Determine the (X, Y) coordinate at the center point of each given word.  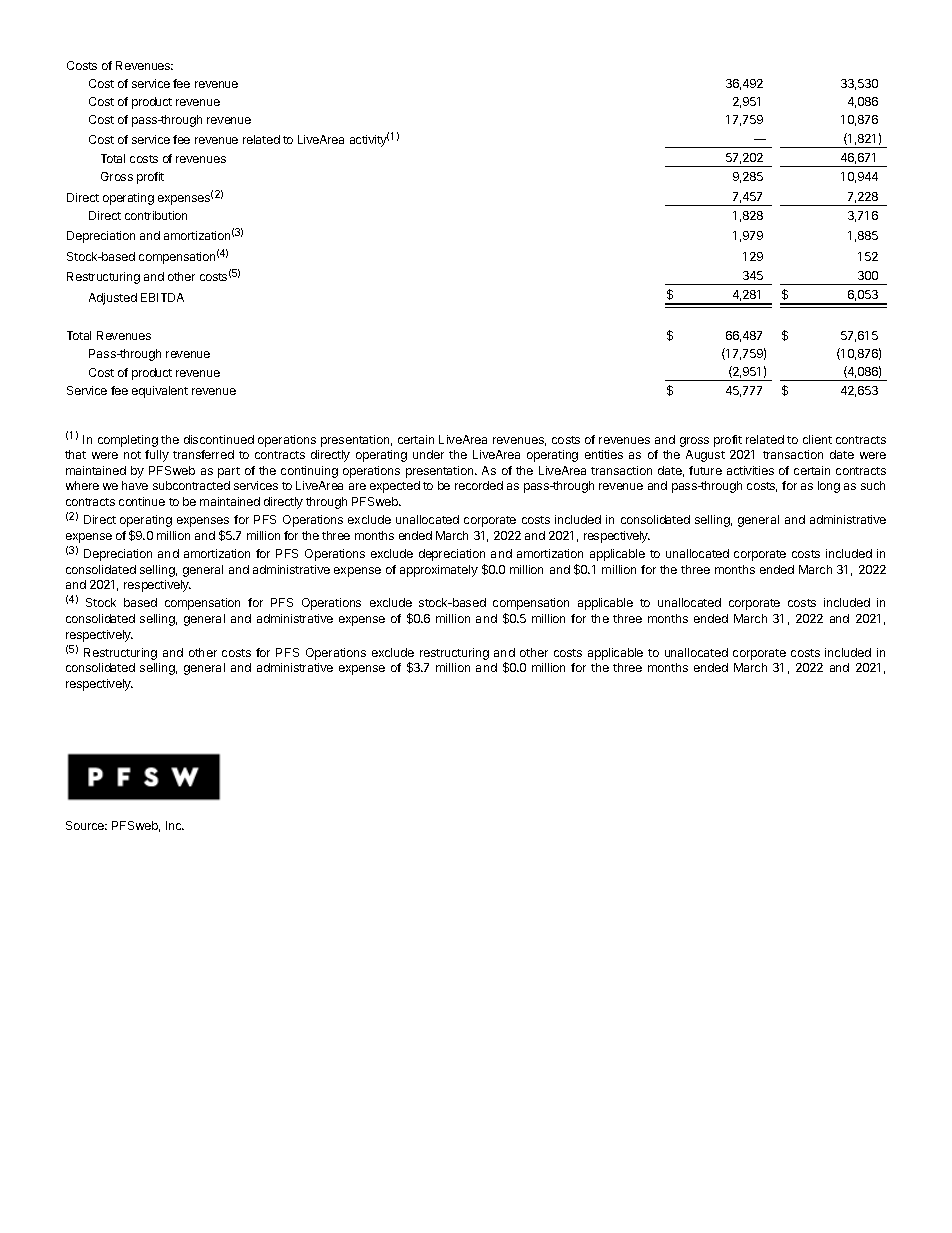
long (829, 487)
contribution (156, 215)
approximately (439, 571)
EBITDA (162, 297)
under (428, 454)
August (705, 456)
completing (128, 441)
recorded (479, 485)
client (817, 439)
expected (395, 487)
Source (86, 825)
